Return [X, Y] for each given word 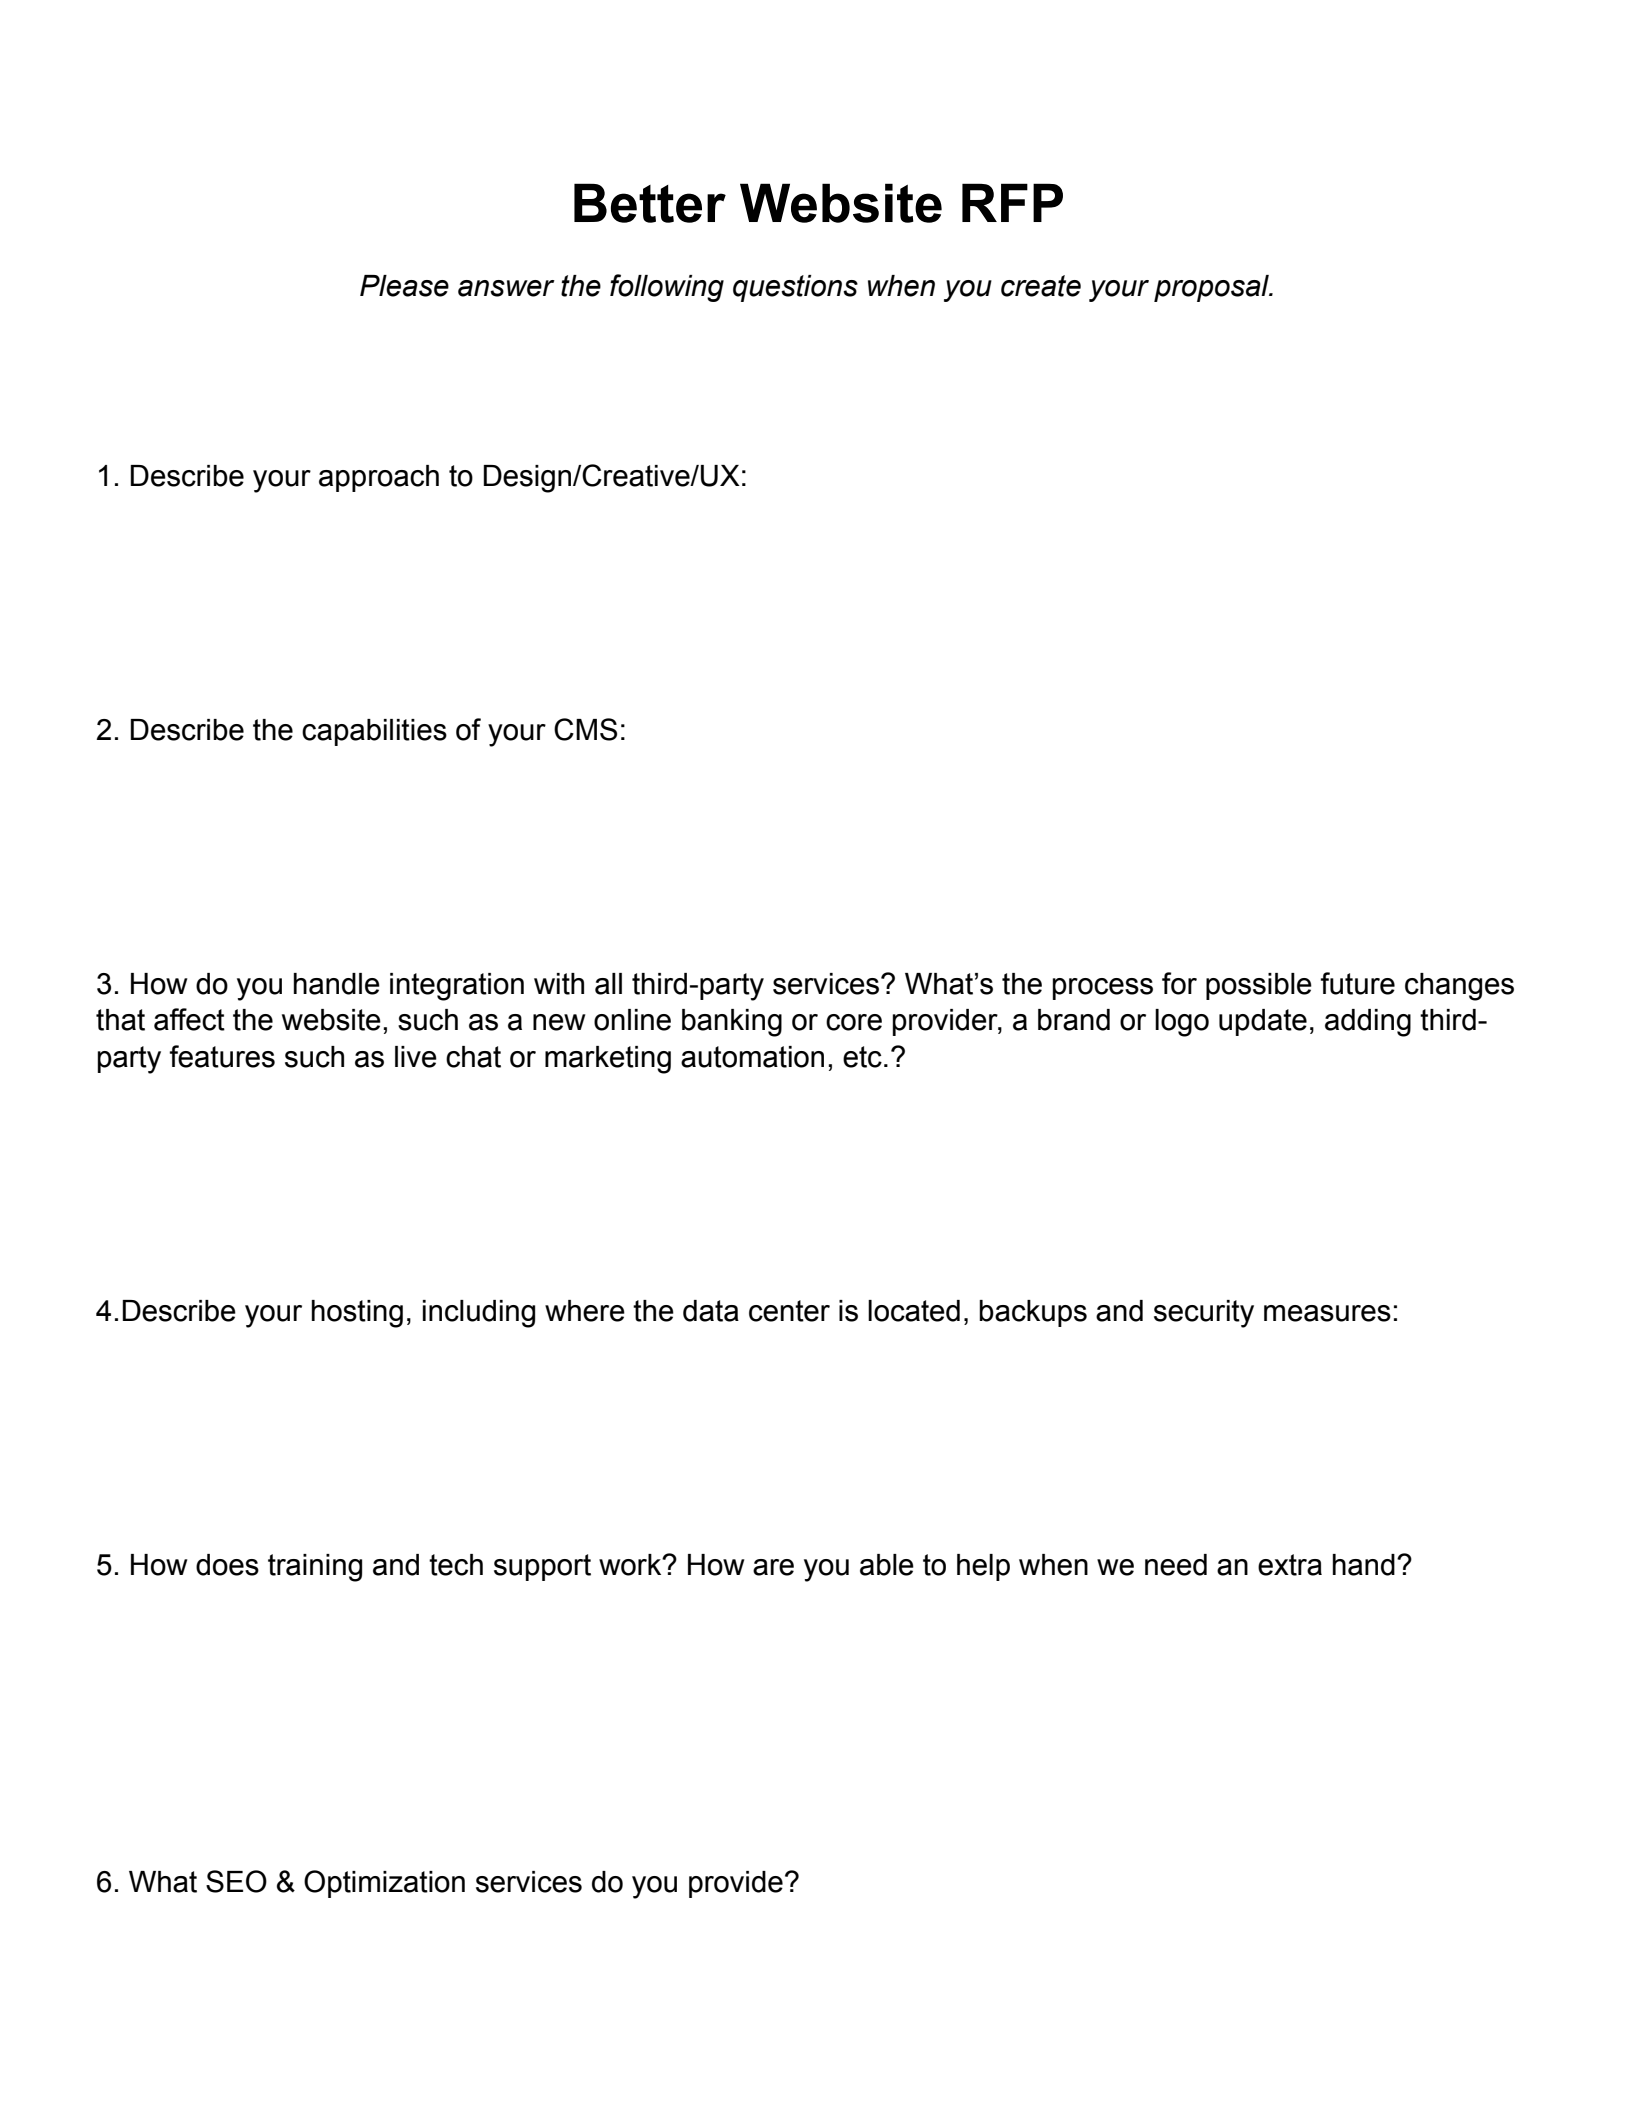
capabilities [374, 732]
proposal [1212, 288]
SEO [236, 1881]
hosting [357, 1314]
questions [795, 288]
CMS [585, 729]
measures [1327, 1313]
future [1357, 983]
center [789, 1311]
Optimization [384, 1884]
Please [404, 286]
